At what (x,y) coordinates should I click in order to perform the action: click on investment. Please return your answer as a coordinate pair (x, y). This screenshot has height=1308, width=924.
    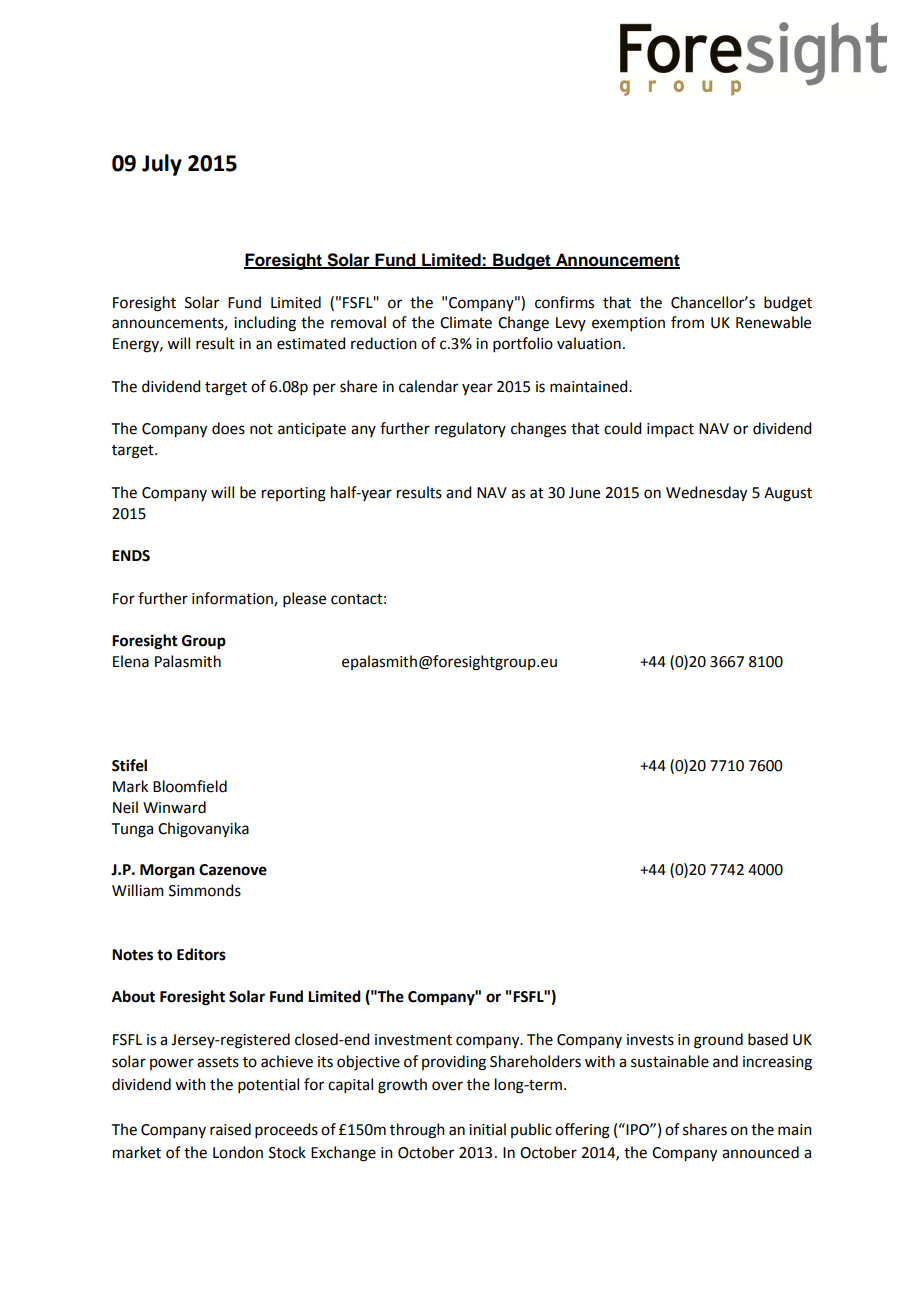
    Looking at the image, I should click on (413, 1040).
